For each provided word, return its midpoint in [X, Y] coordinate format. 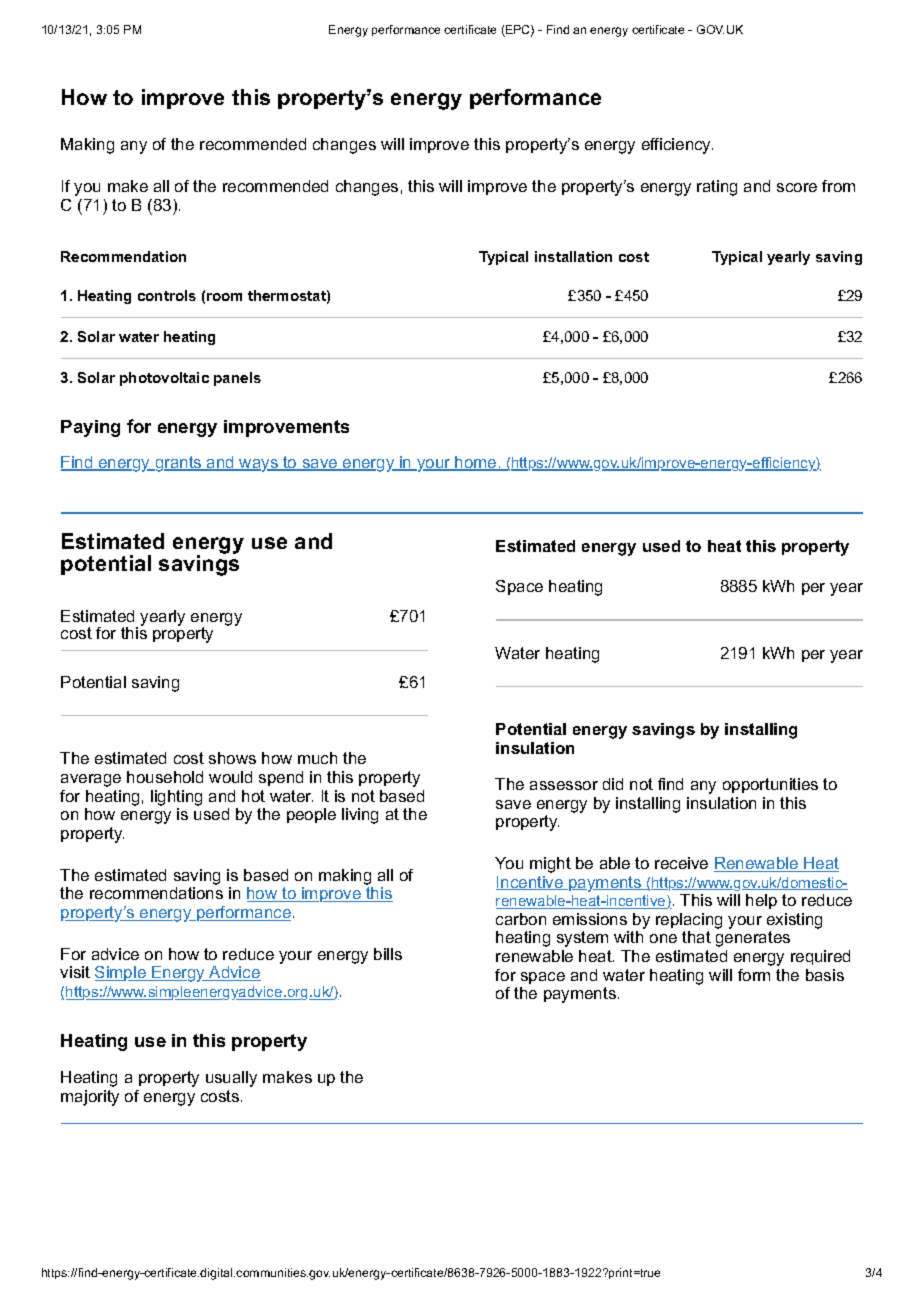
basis [825, 975]
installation [573, 256]
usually [231, 1079]
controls [167, 295]
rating [717, 188]
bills [388, 954]
